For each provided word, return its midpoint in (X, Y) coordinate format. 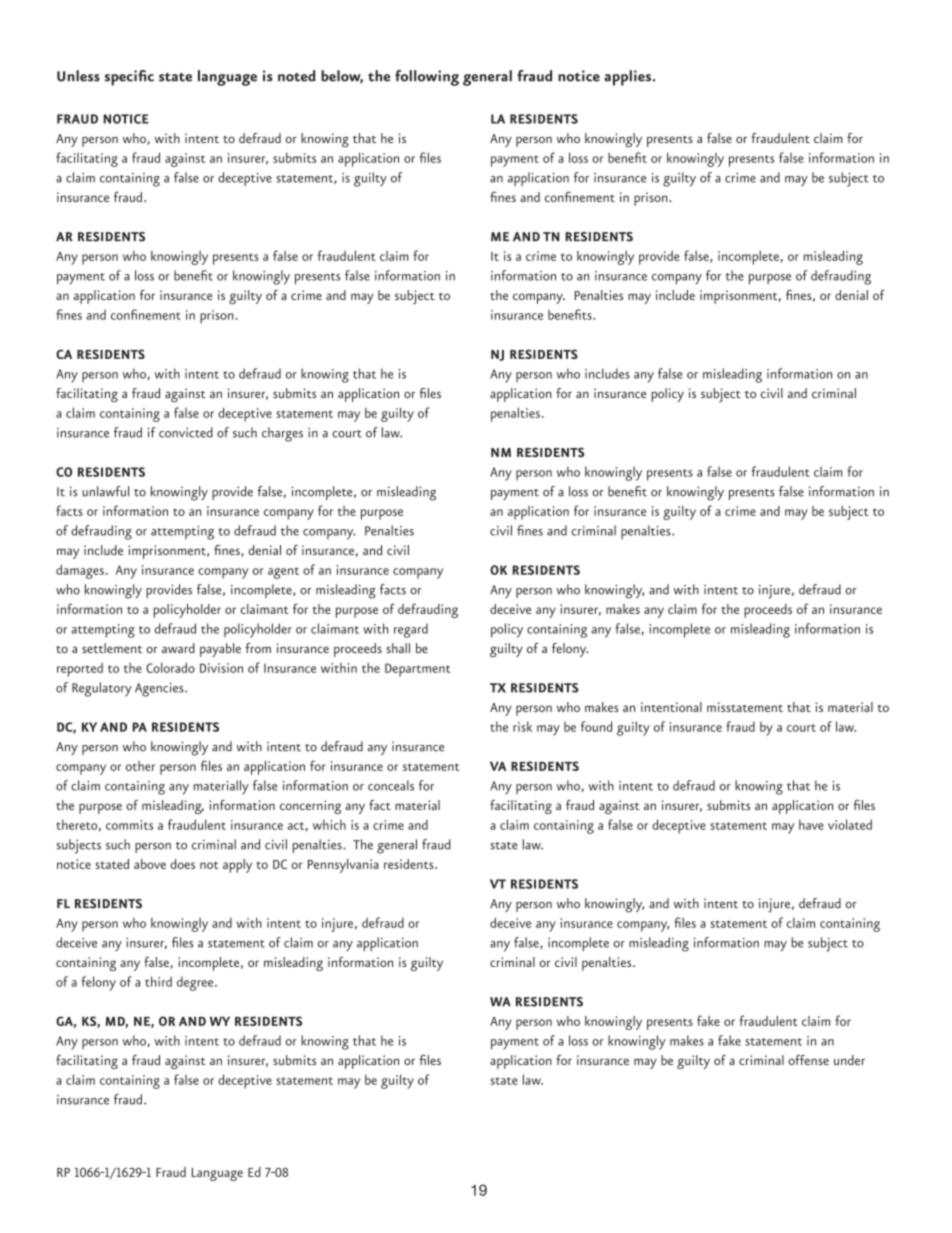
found (596, 726)
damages (80, 571)
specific (129, 78)
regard (411, 630)
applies (627, 78)
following (427, 78)
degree (196, 983)
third (158, 981)
